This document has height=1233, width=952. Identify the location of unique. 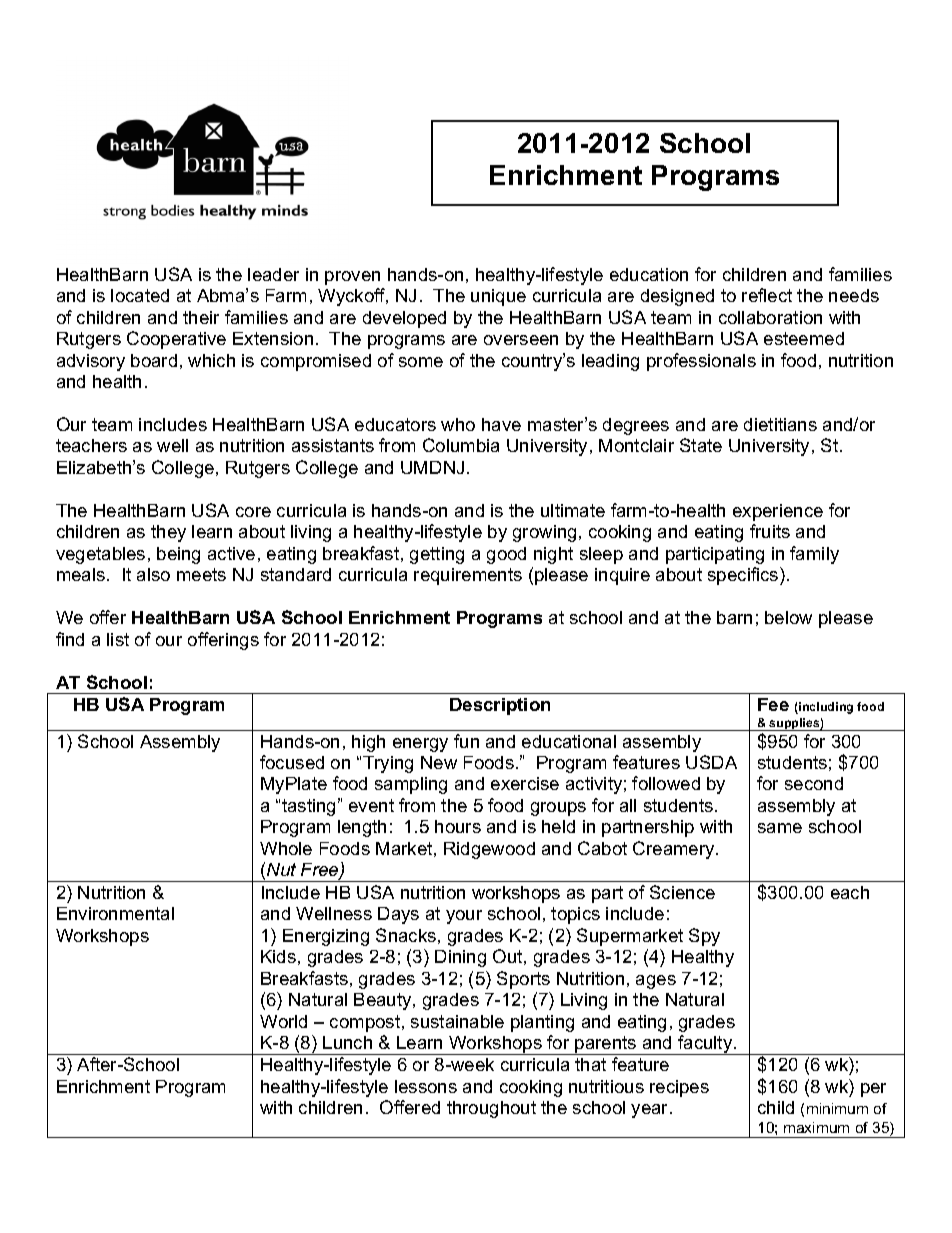
(498, 297).
